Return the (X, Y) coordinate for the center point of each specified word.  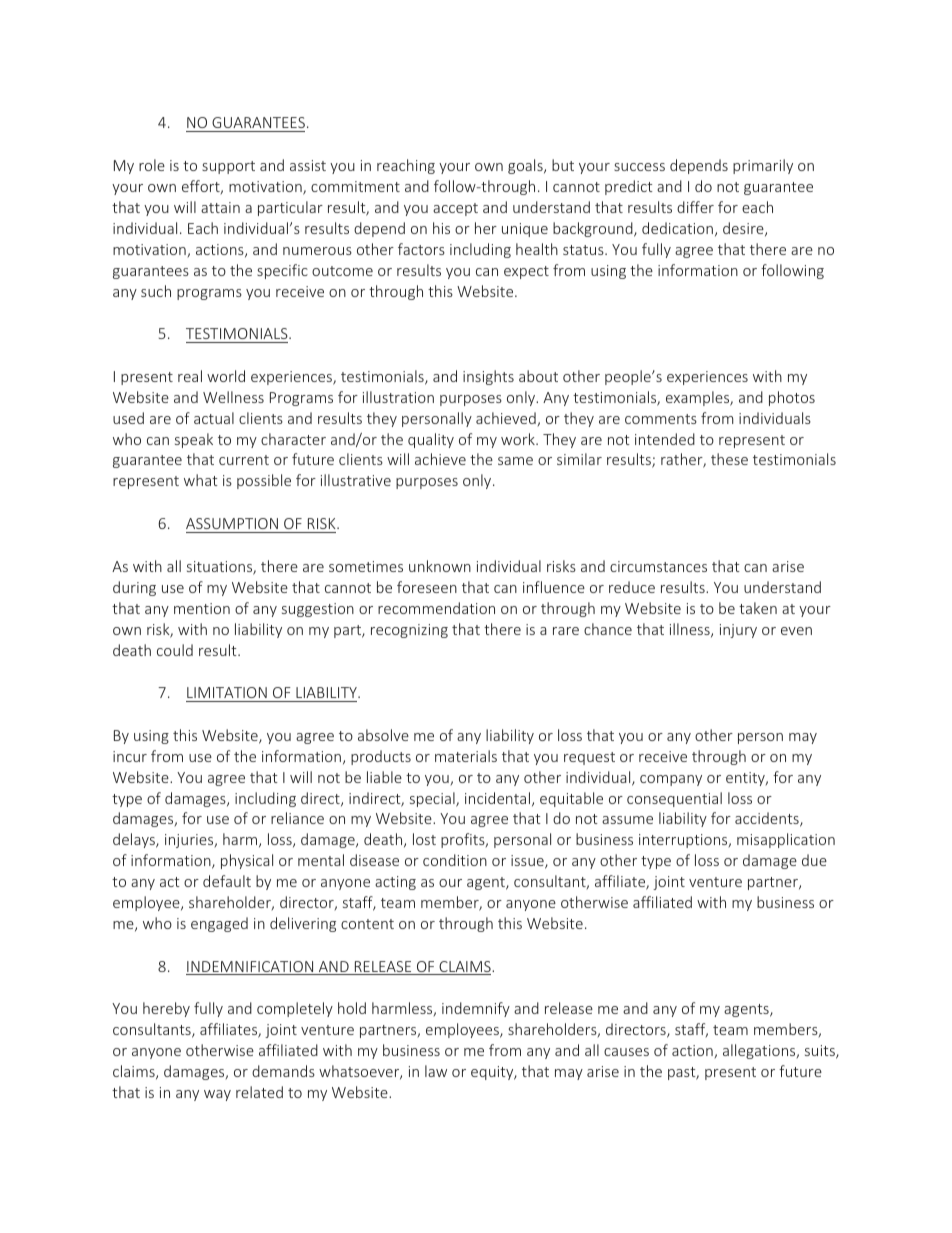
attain (220, 207)
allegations (760, 1051)
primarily (763, 166)
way (217, 1095)
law (436, 1071)
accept (455, 209)
